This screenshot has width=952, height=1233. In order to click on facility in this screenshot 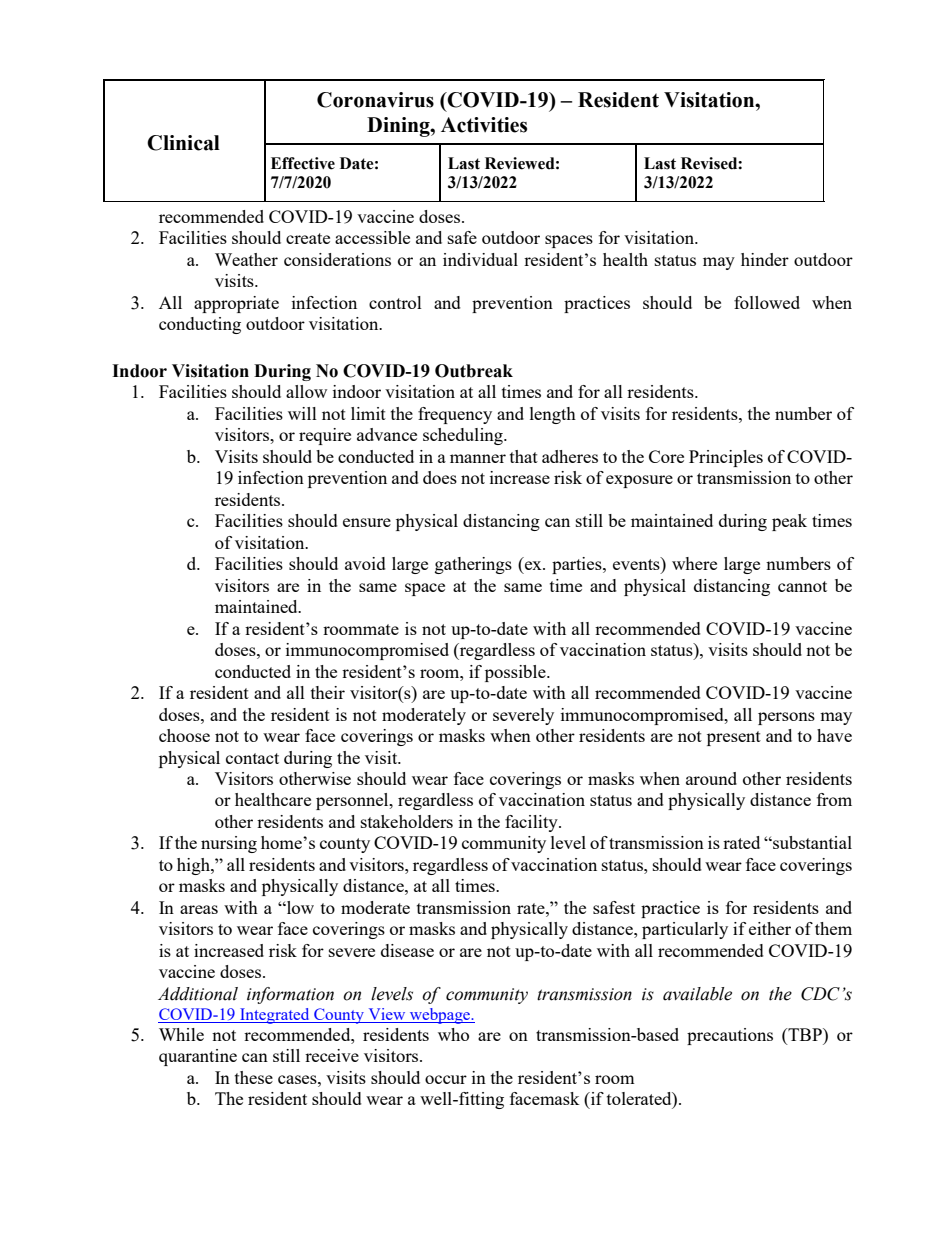, I will do `click(532, 823)`.
